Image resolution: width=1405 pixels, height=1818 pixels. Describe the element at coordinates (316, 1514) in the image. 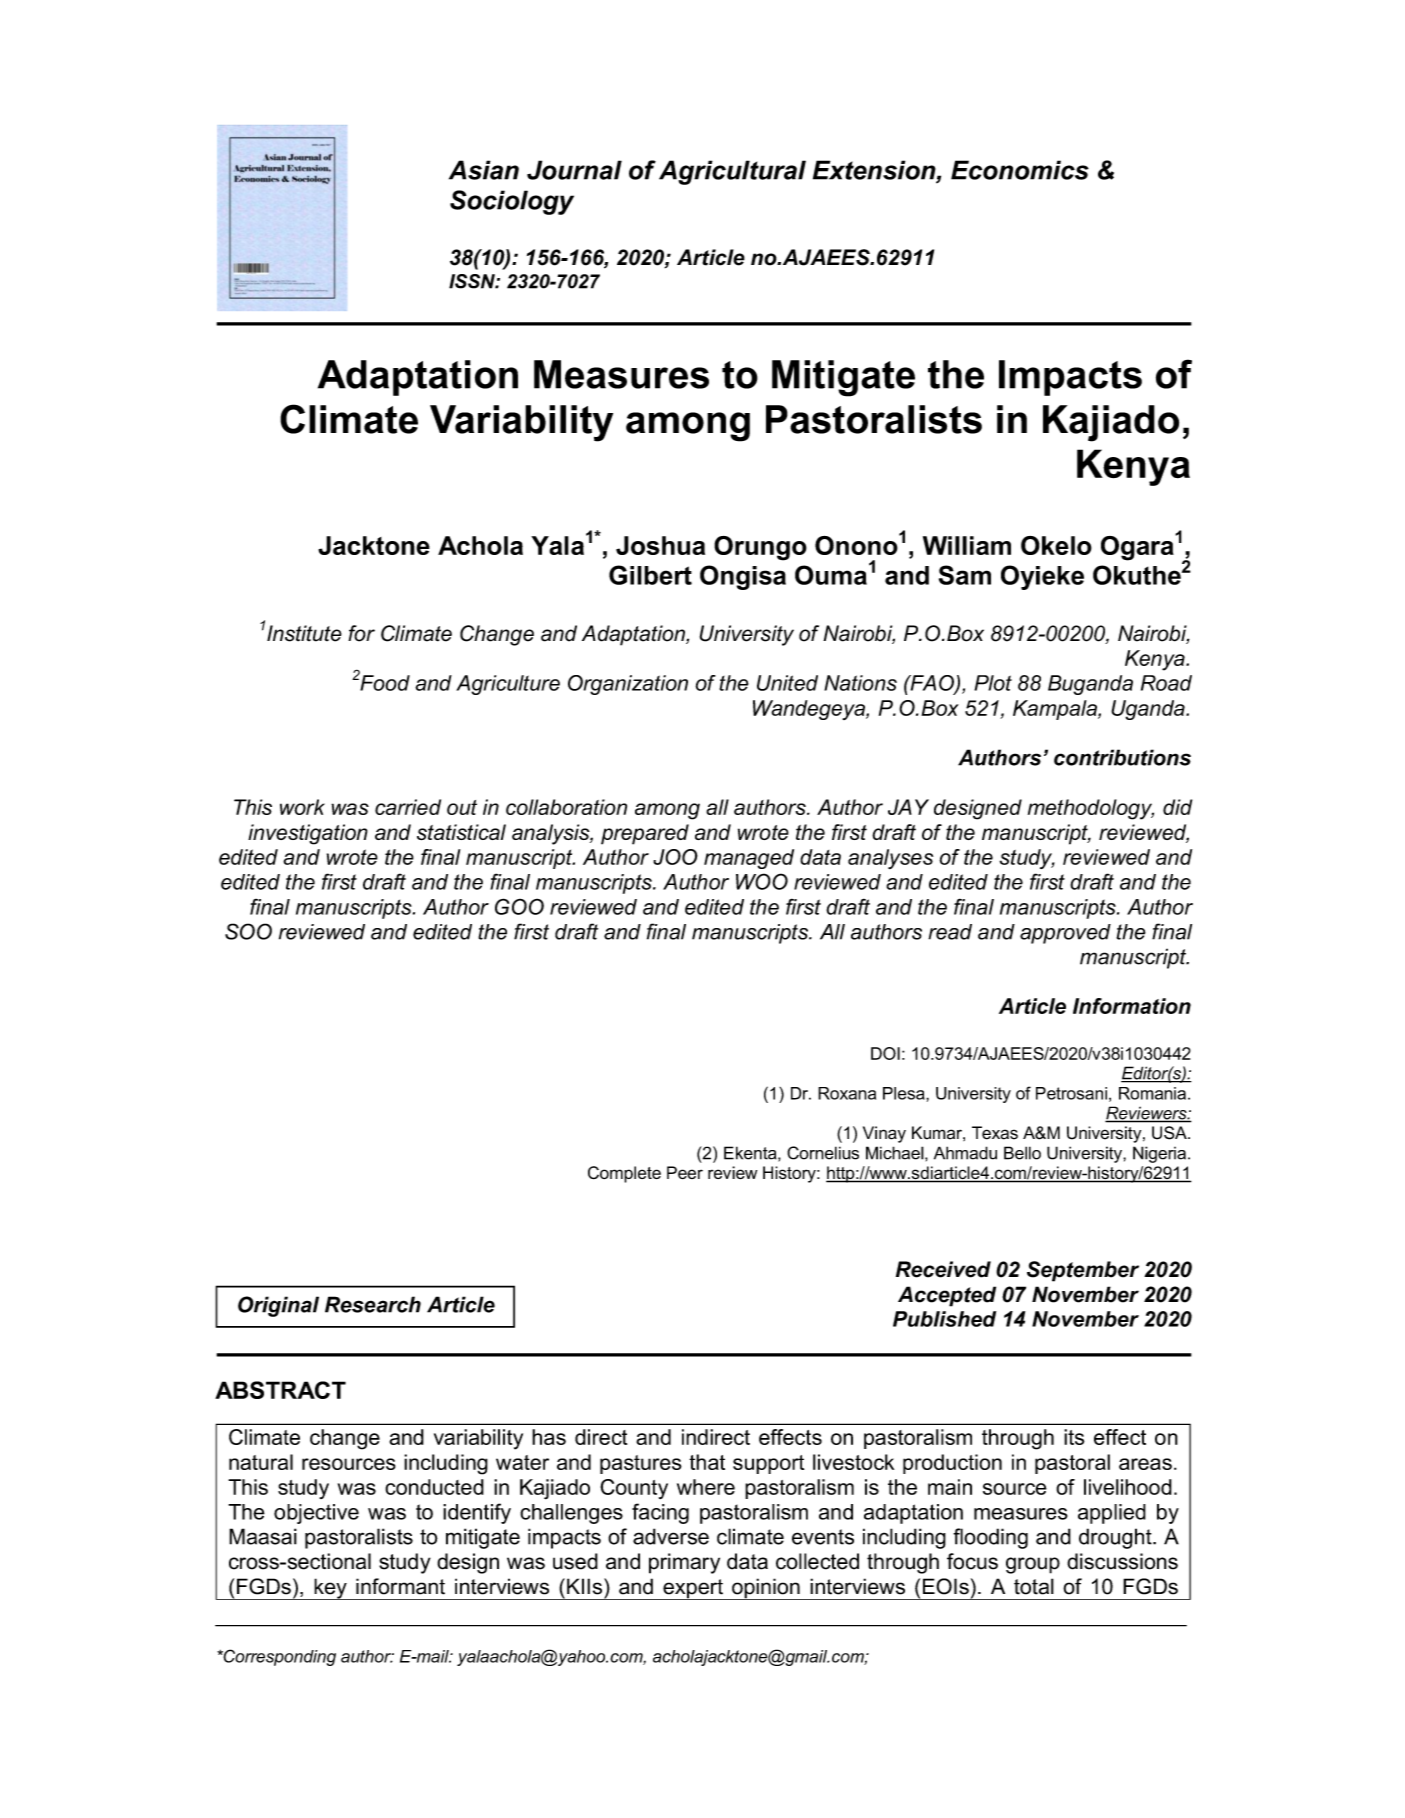

I see `objective` at that location.
